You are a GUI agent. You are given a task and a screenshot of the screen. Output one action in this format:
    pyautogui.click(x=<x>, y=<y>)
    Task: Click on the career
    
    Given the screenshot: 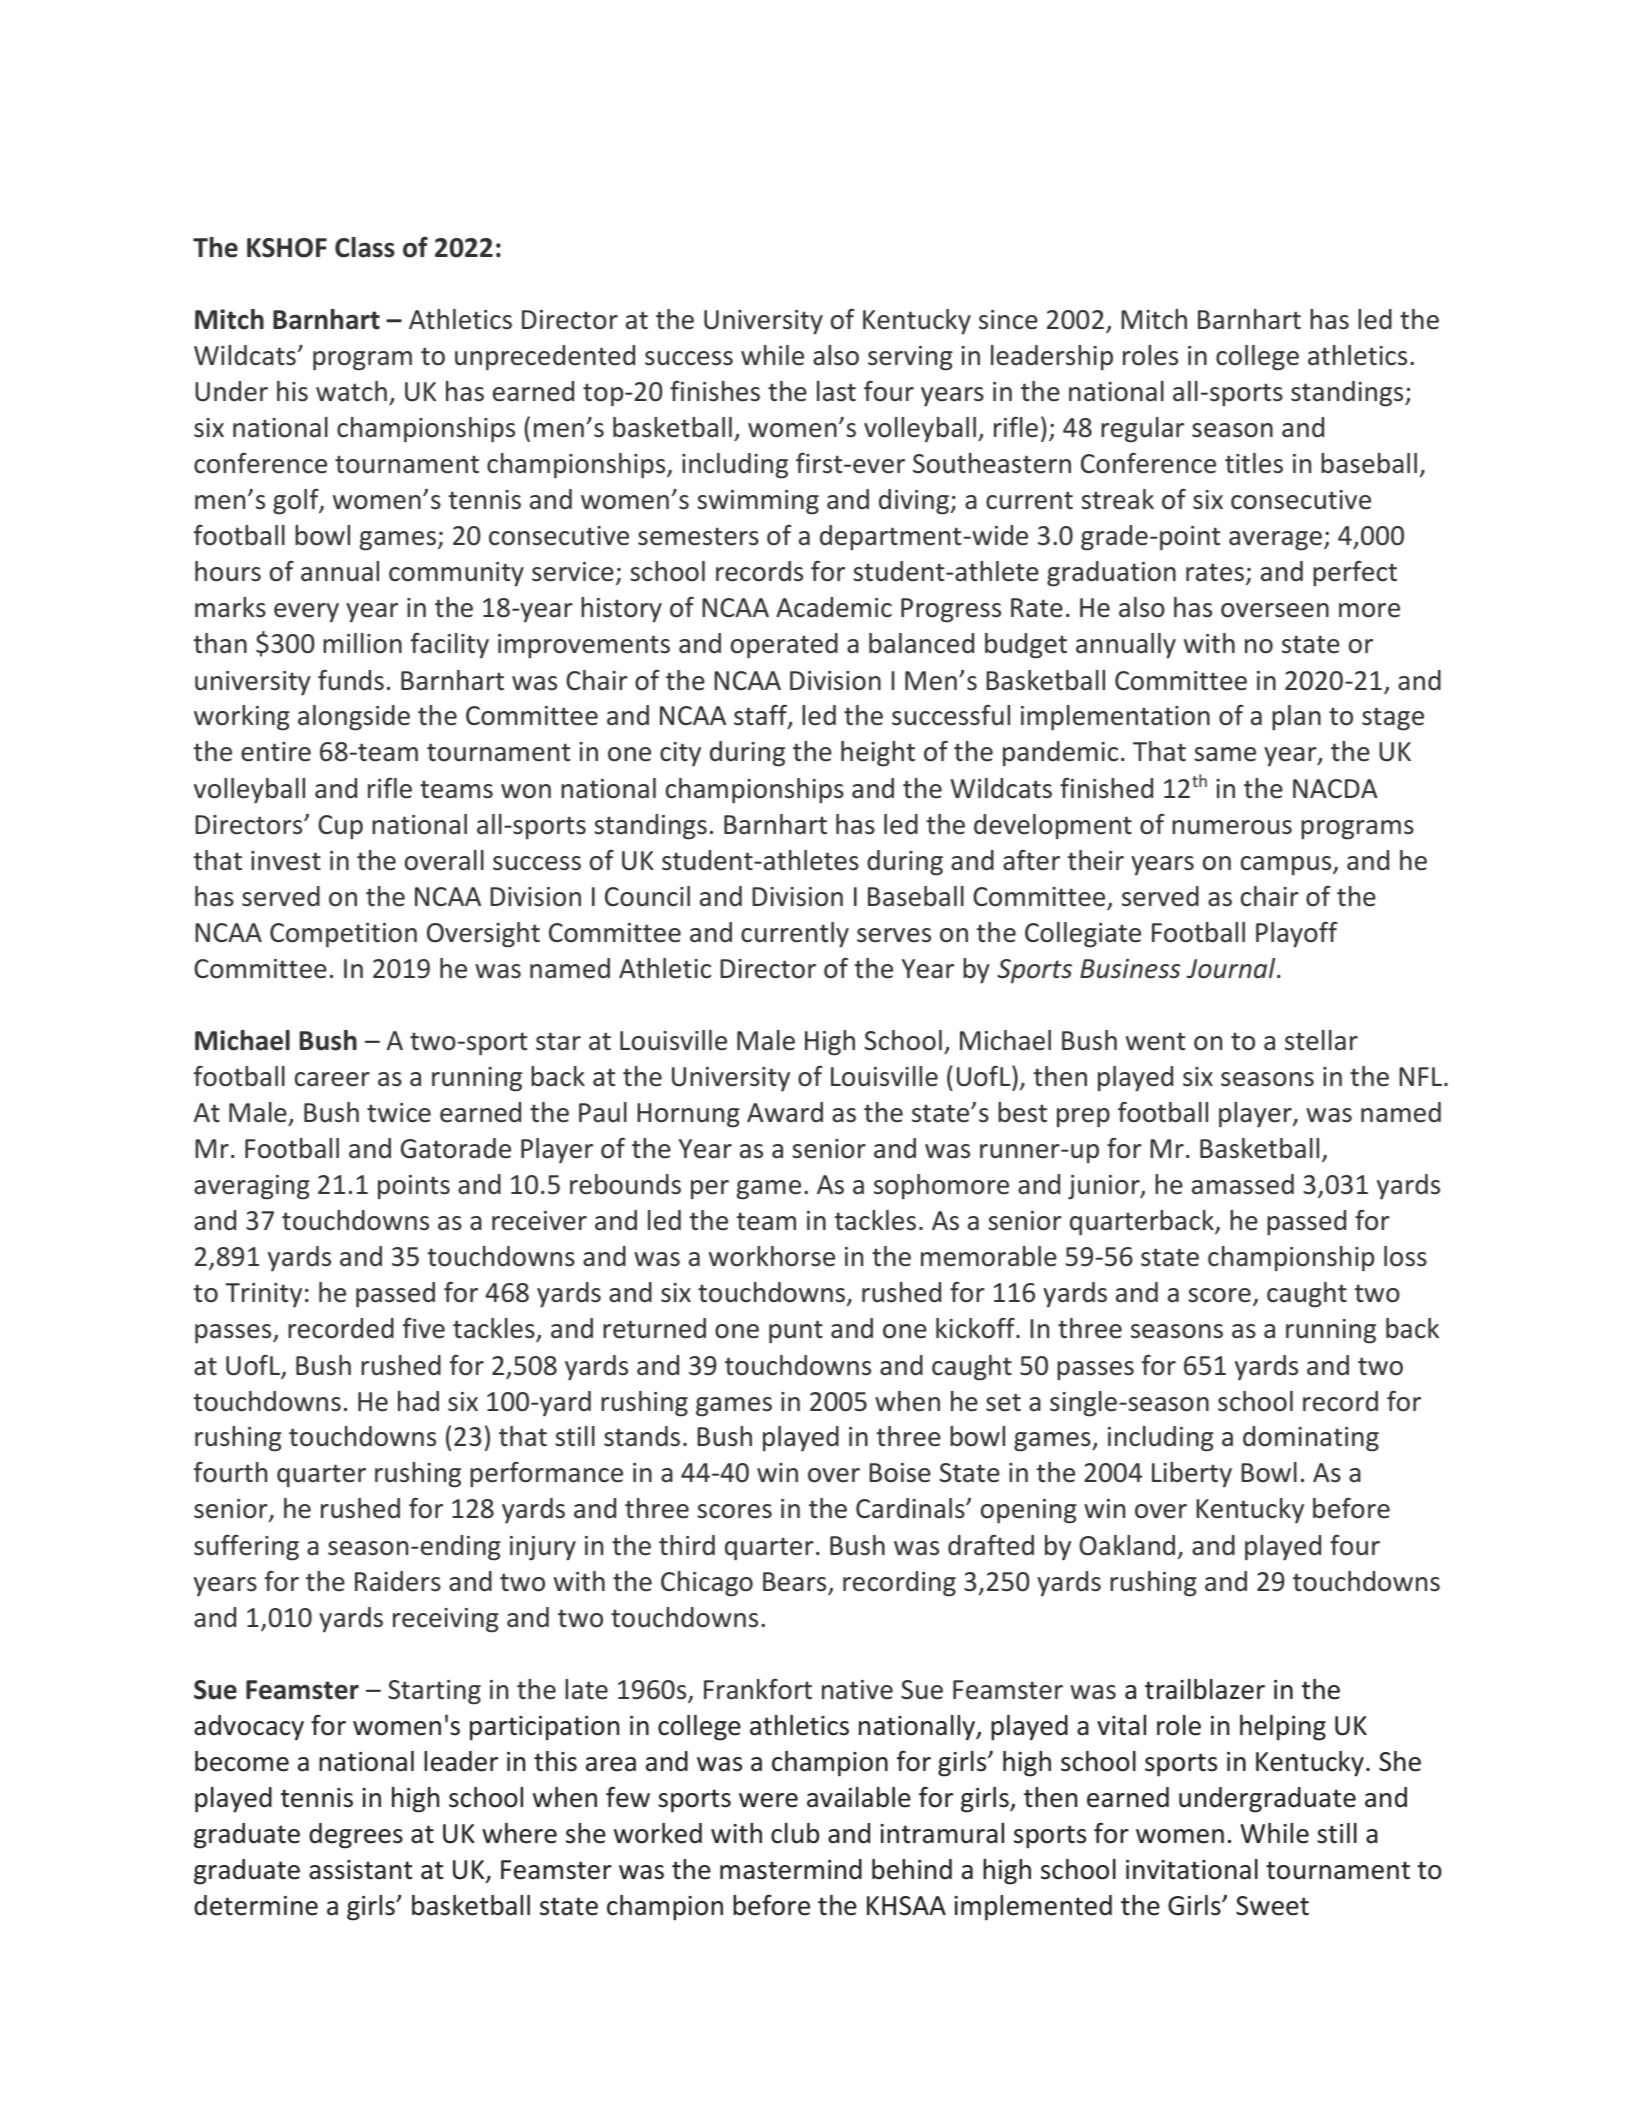 What is the action you would take?
    pyautogui.click(x=332, y=1079)
